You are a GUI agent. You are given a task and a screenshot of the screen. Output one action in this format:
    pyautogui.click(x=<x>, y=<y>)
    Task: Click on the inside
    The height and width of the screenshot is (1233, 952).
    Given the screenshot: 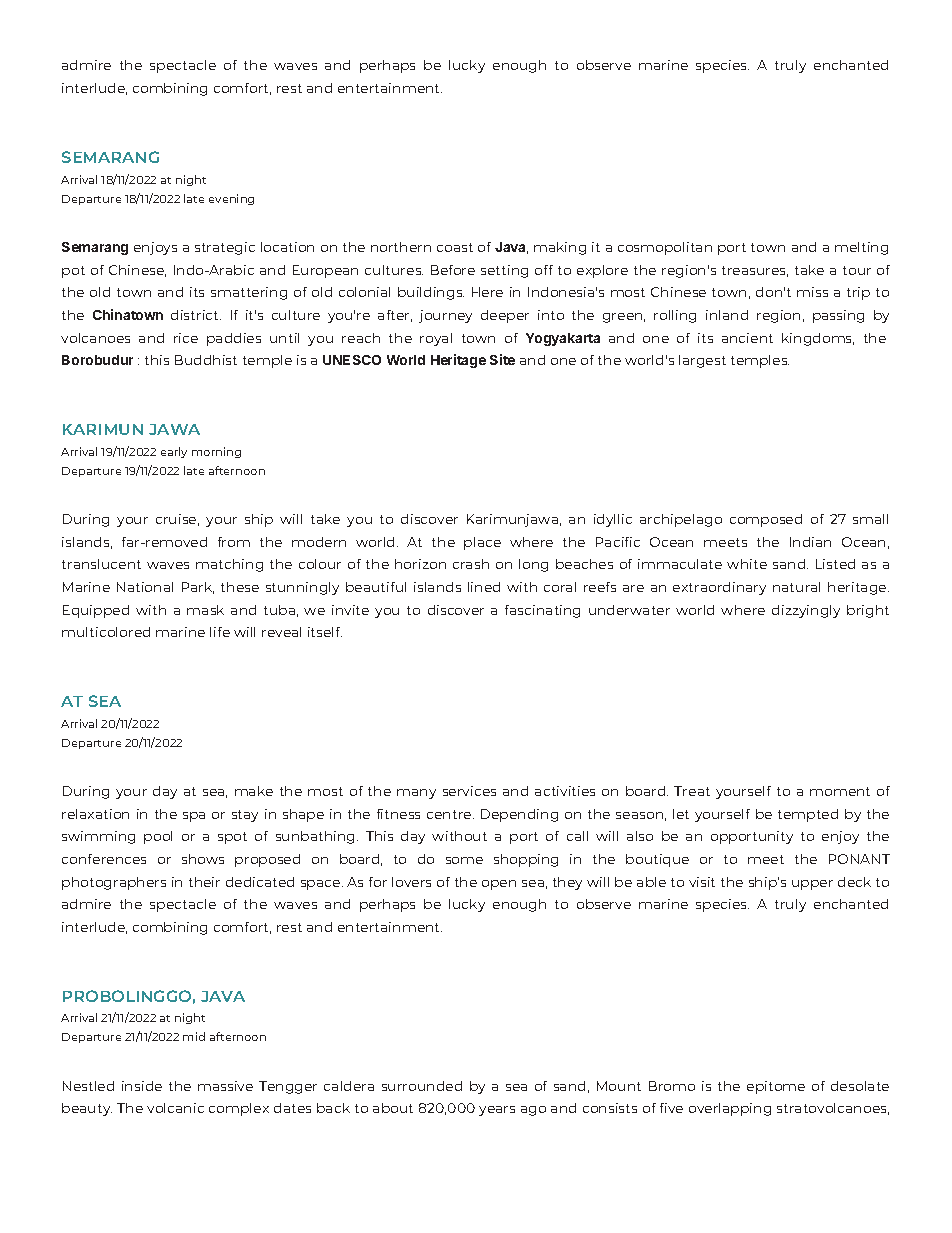 What is the action you would take?
    pyautogui.click(x=142, y=1086)
